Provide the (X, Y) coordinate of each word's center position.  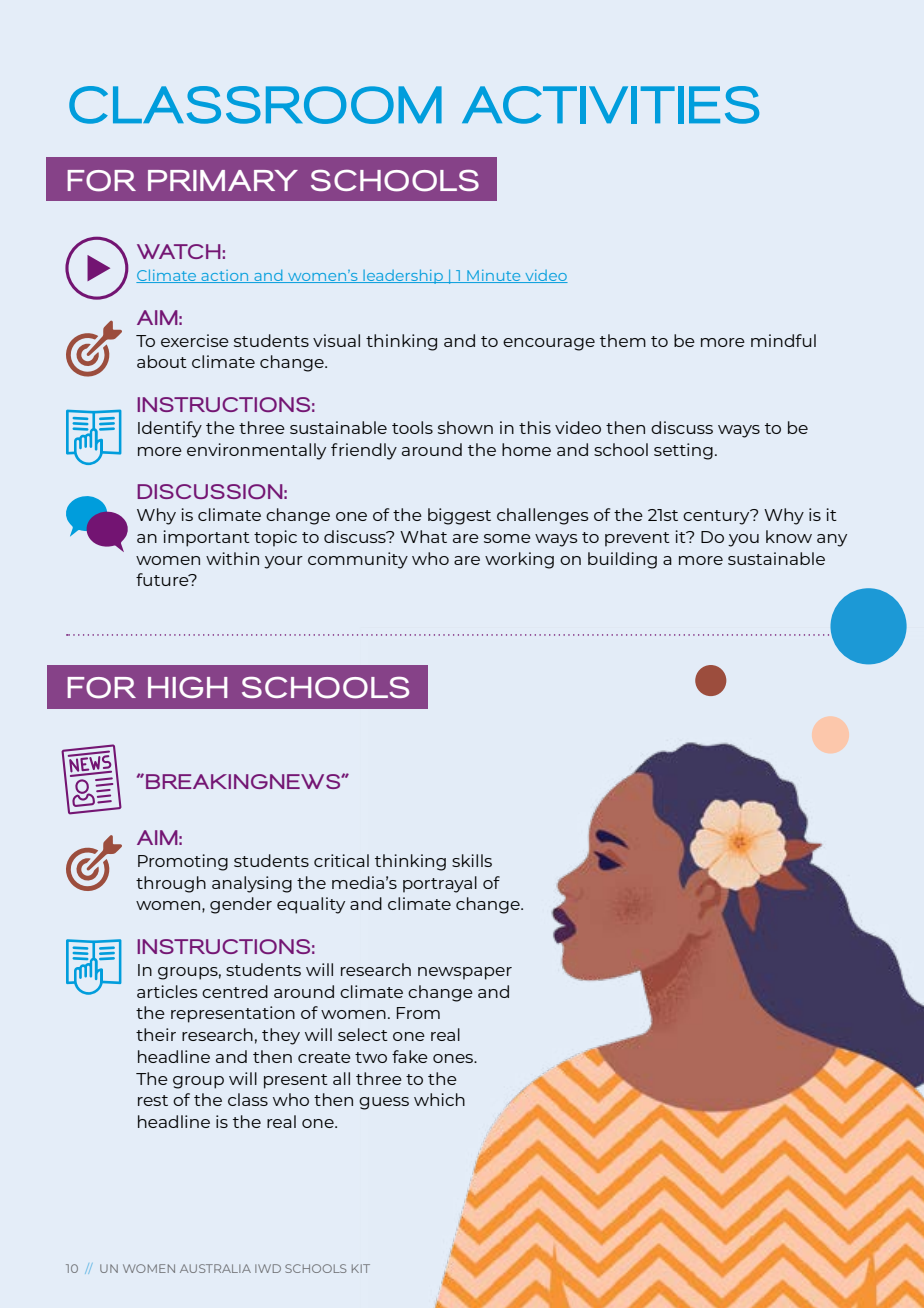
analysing (252, 884)
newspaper (465, 973)
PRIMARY (223, 180)
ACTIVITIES (610, 105)
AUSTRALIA (215, 1268)
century (717, 517)
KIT (361, 1268)
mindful (783, 340)
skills (472, 860)
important (206, 538)
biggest (459, 516)
